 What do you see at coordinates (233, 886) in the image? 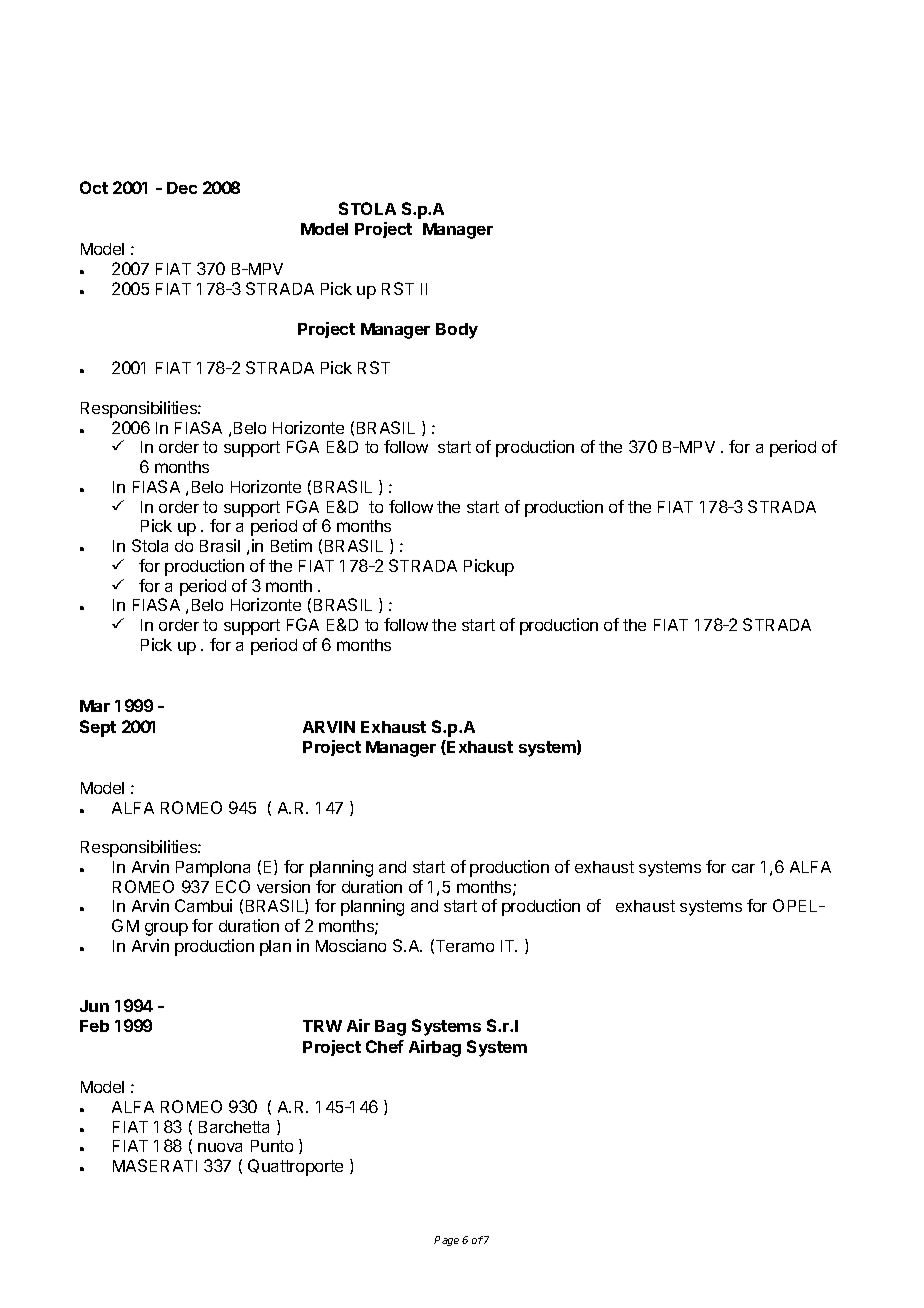
I see `ECO` at bounding box center [233, 886].
